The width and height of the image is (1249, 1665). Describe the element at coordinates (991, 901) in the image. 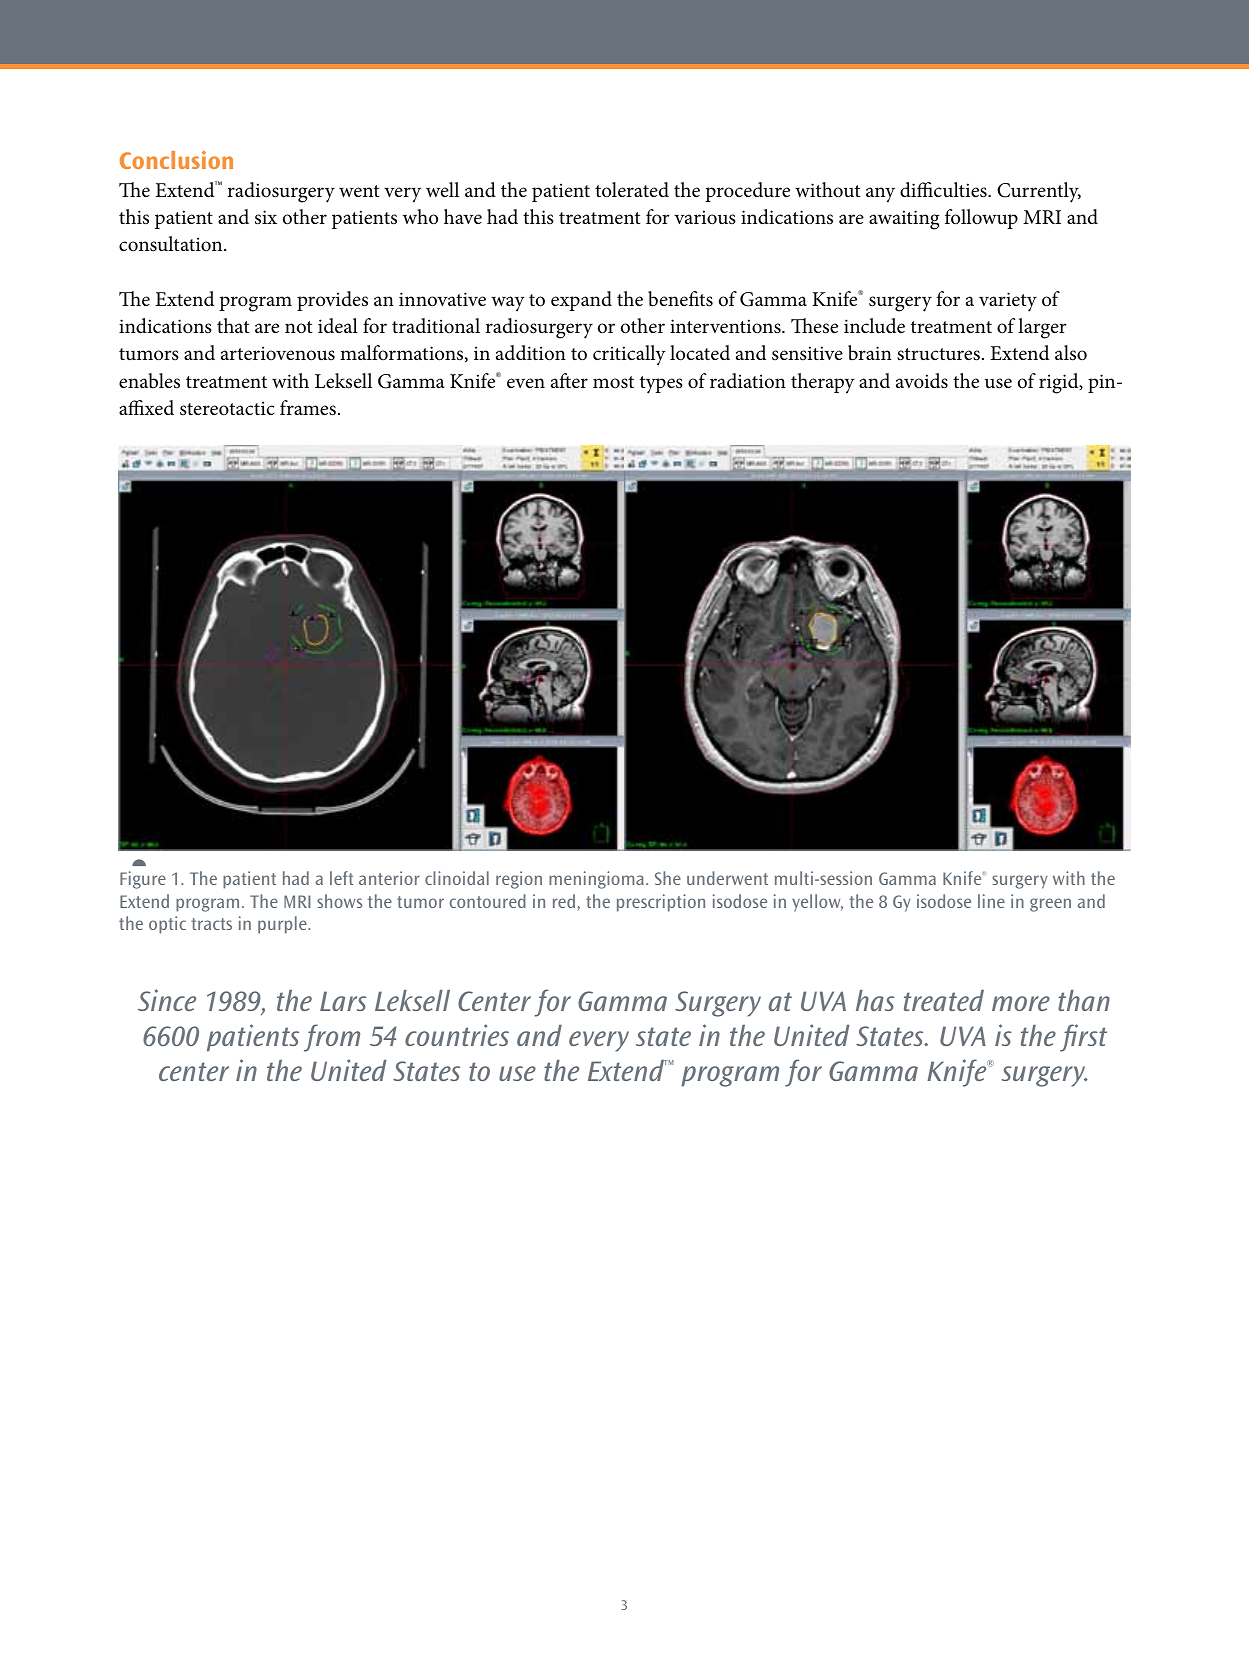

I see `line` at that location.
